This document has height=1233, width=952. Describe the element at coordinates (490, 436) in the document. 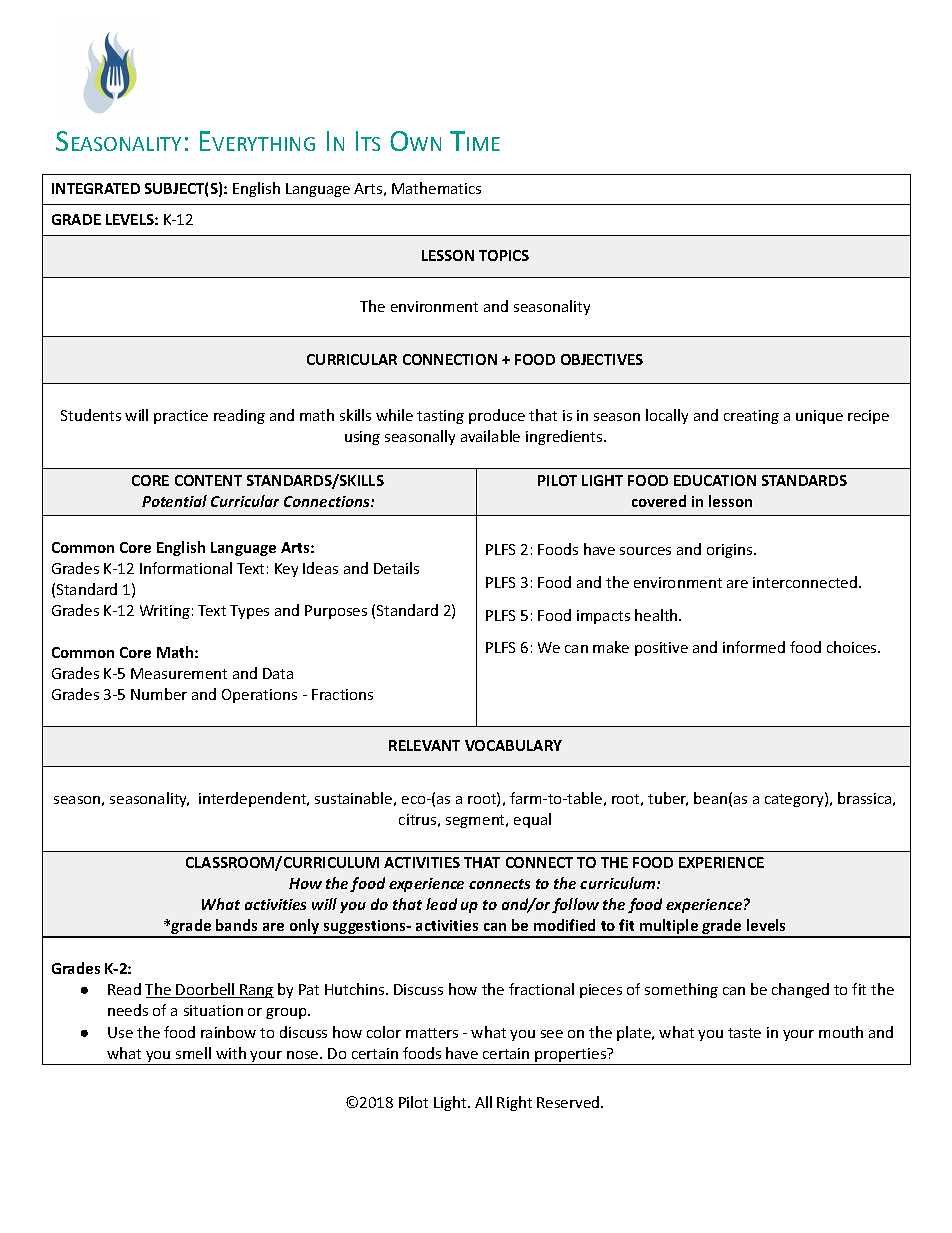

I see `available` at that location.
